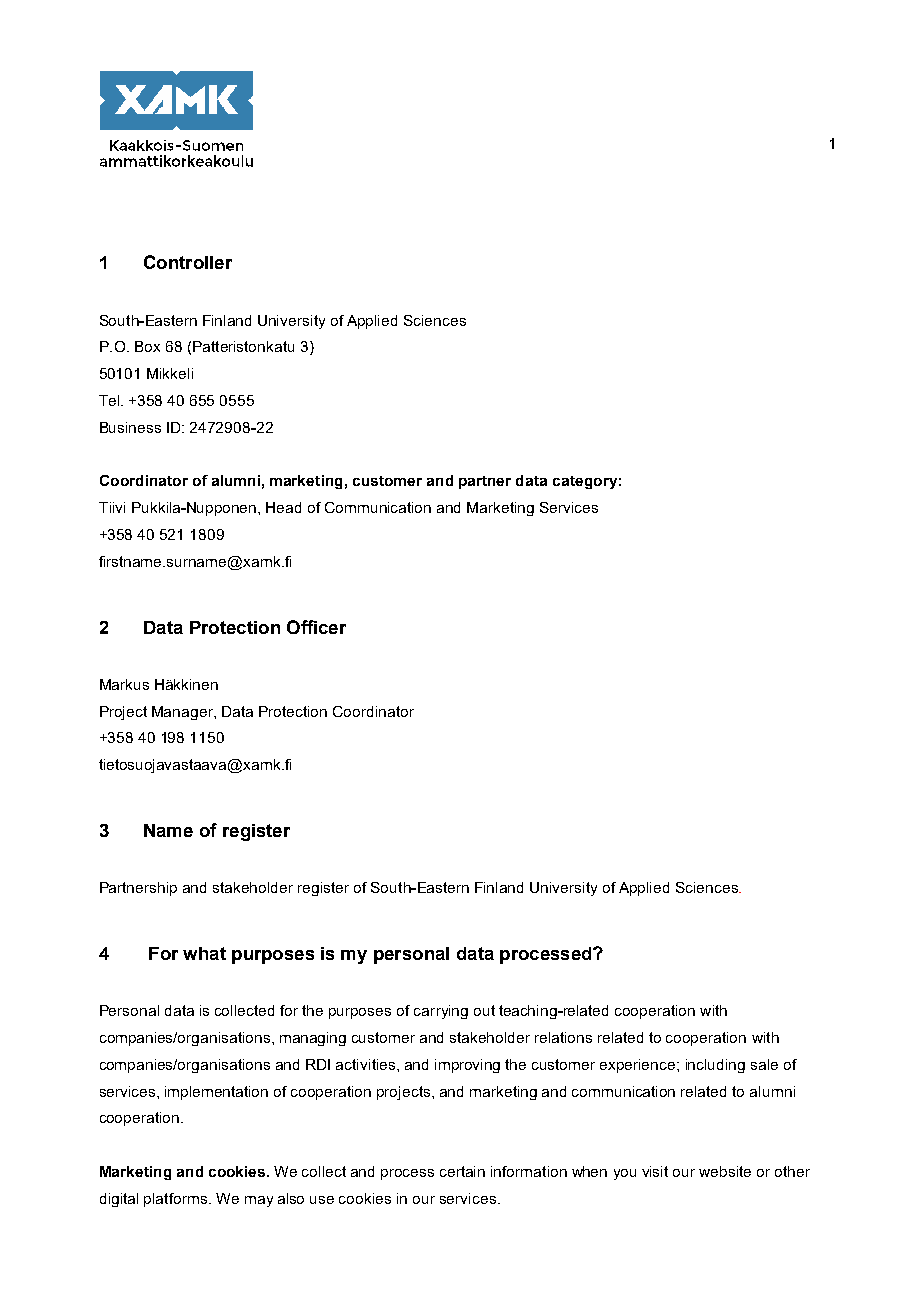 This screenshot has width=924, height=1308. What do you see at coordinates (177, 1200) in the screenshot?
I see `platforms` at bounding box center [177, 1200].
